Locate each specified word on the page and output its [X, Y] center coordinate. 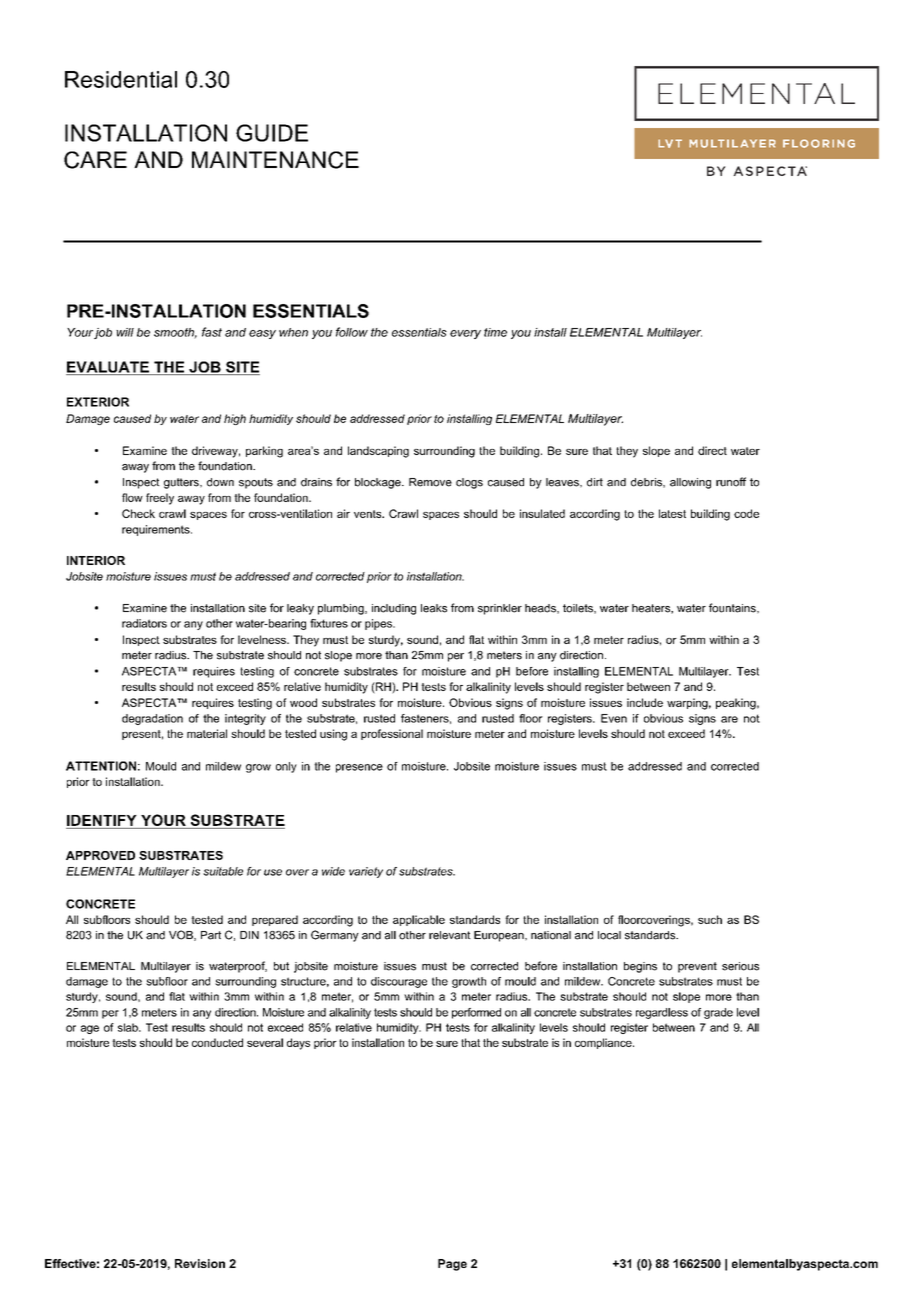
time [495, 332]
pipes [379, 624]
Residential [121, 79]
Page [452, 1265]
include [645, 702]
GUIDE [272, 133]
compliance [604, 1043]
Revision [200, 1263]
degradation [152, 719]
